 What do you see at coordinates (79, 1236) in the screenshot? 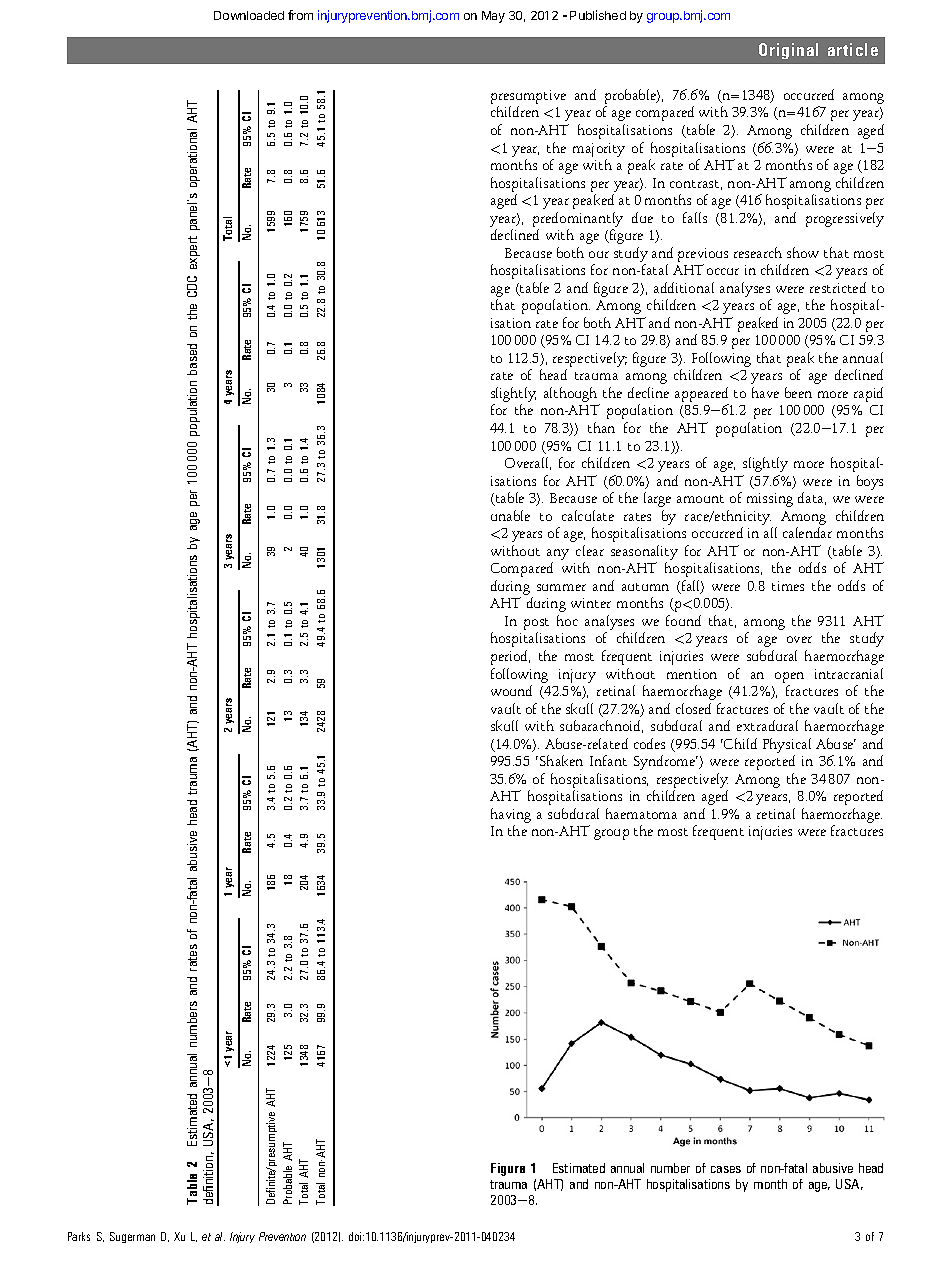
I see `Parks` at bounding box center [79, 1236].
